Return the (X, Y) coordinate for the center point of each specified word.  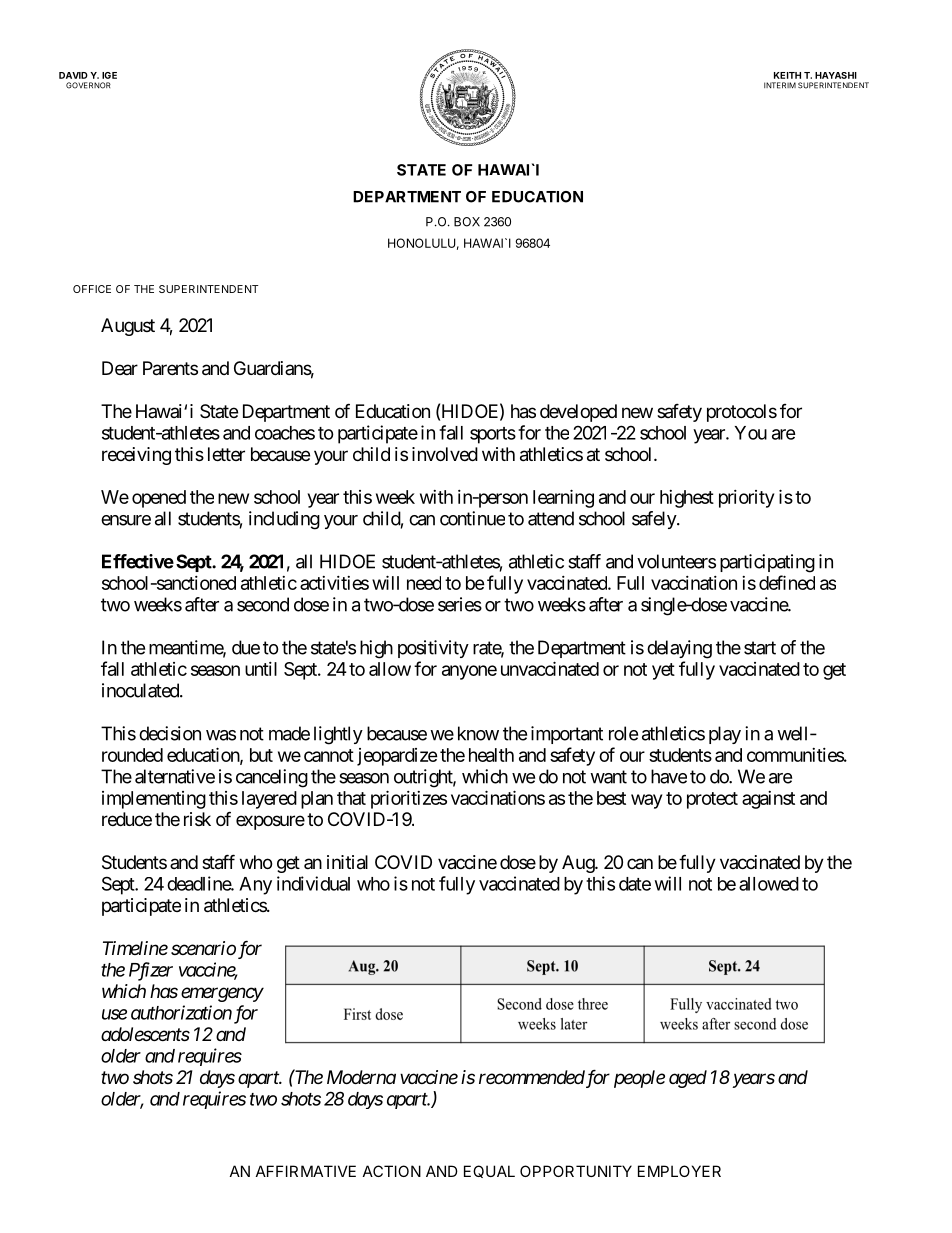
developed (578, 413)
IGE (109, 75)
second (263, 604)
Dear (120, 368)
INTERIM (780, 85)
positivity (433, 649)
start (760, 648)
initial (347, 862)
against (768, 800)
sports (493, 435)
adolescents (145, 1034)
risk (197, 819)
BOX (467, 222)
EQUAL (489, 1171)
